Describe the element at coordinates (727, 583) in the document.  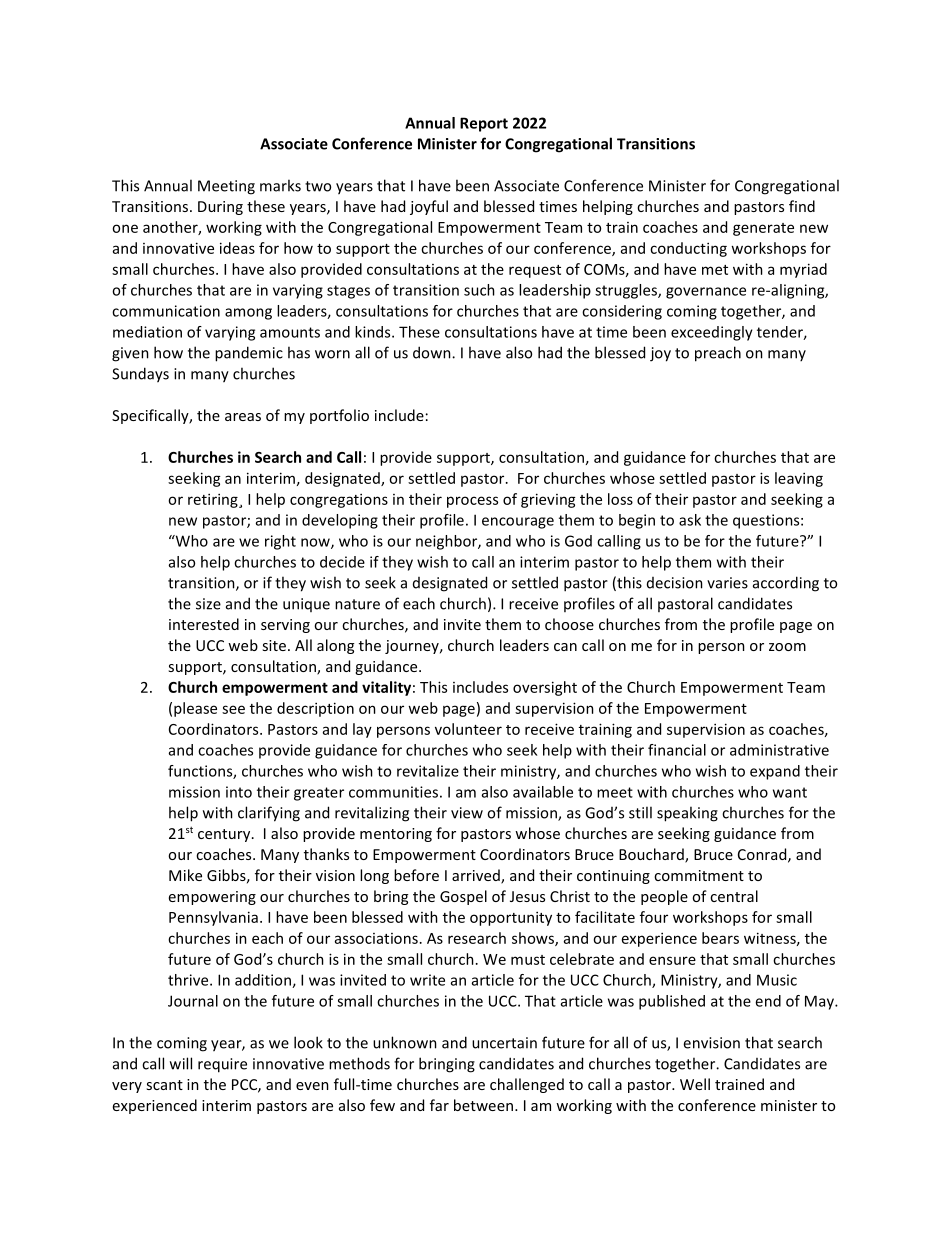
I see `varies` at that location.
